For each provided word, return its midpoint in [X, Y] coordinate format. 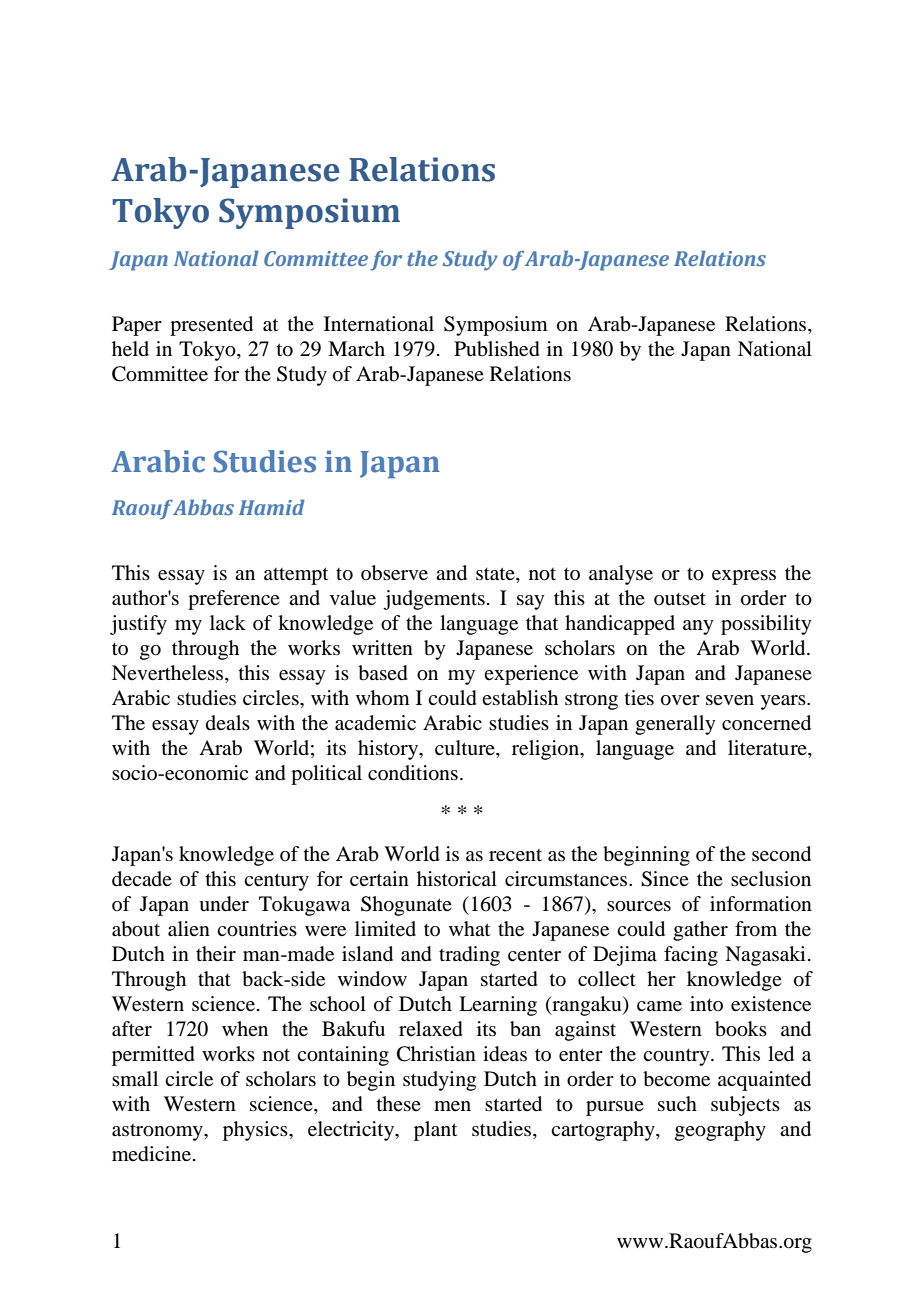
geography [720, 1131]
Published [497, 349]
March [356, 349]
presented [211, 326]
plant [435, 1131]
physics [256, 1131]
